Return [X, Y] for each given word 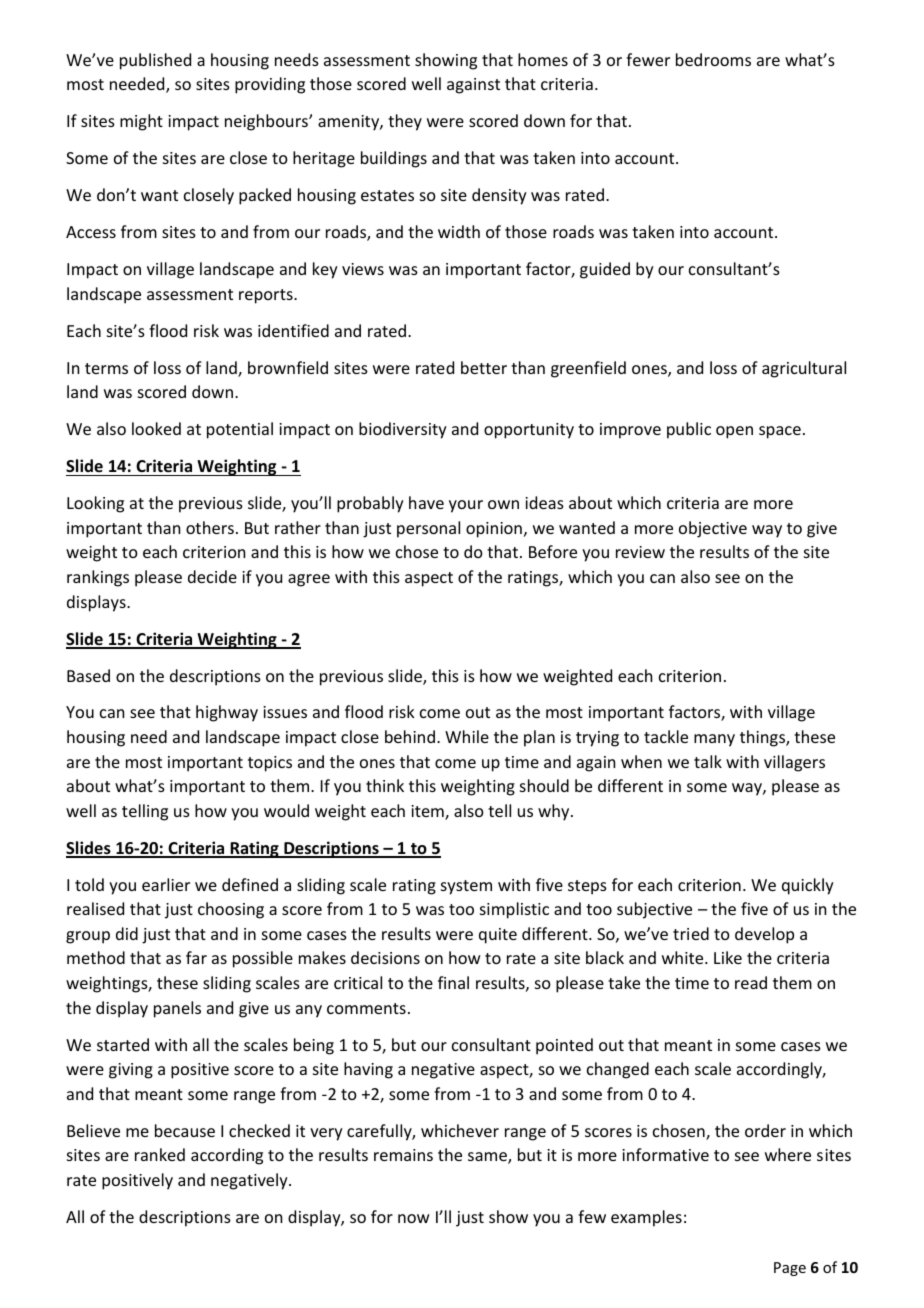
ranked [160, 1154]
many [714, 740]
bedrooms [713, 59]
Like [728, 957]
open [734, 432]
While [467, 736]
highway [227, 713]
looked [156, 428]
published [155, 61]
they [405, 122]
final [453, 982]
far [196, 957]
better [484, 367]
